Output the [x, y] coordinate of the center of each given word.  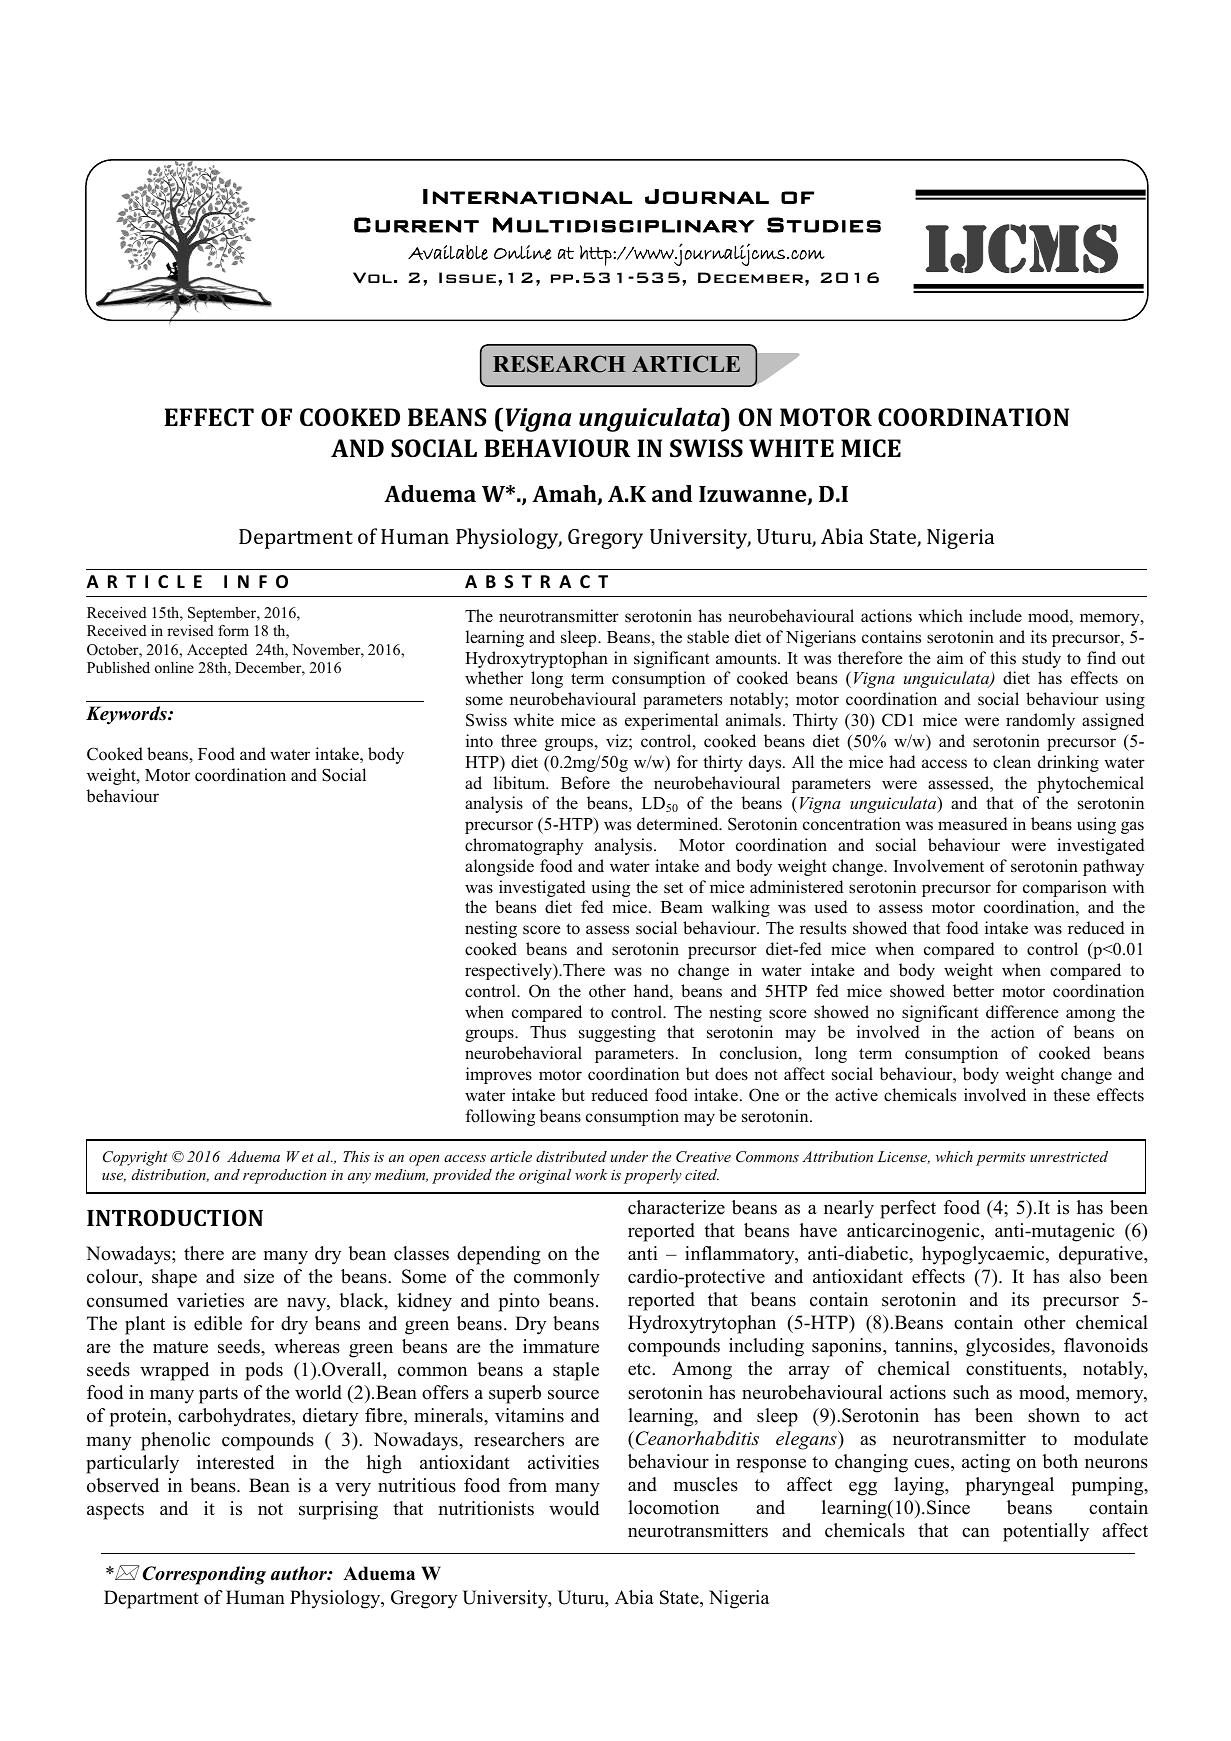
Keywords [127, 715]
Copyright [135, 1158]
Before [585, 783]
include [995, 616]
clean [1012, 762]
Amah [565, 495]
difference [1022, 1012]
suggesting [617, 1033]
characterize [676, 1207]
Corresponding [204, 1575]
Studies [824, 225]
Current [416, 225]
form [233, 630]
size [259, 1276]
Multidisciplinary [624, 225]
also [1085, 1276]
